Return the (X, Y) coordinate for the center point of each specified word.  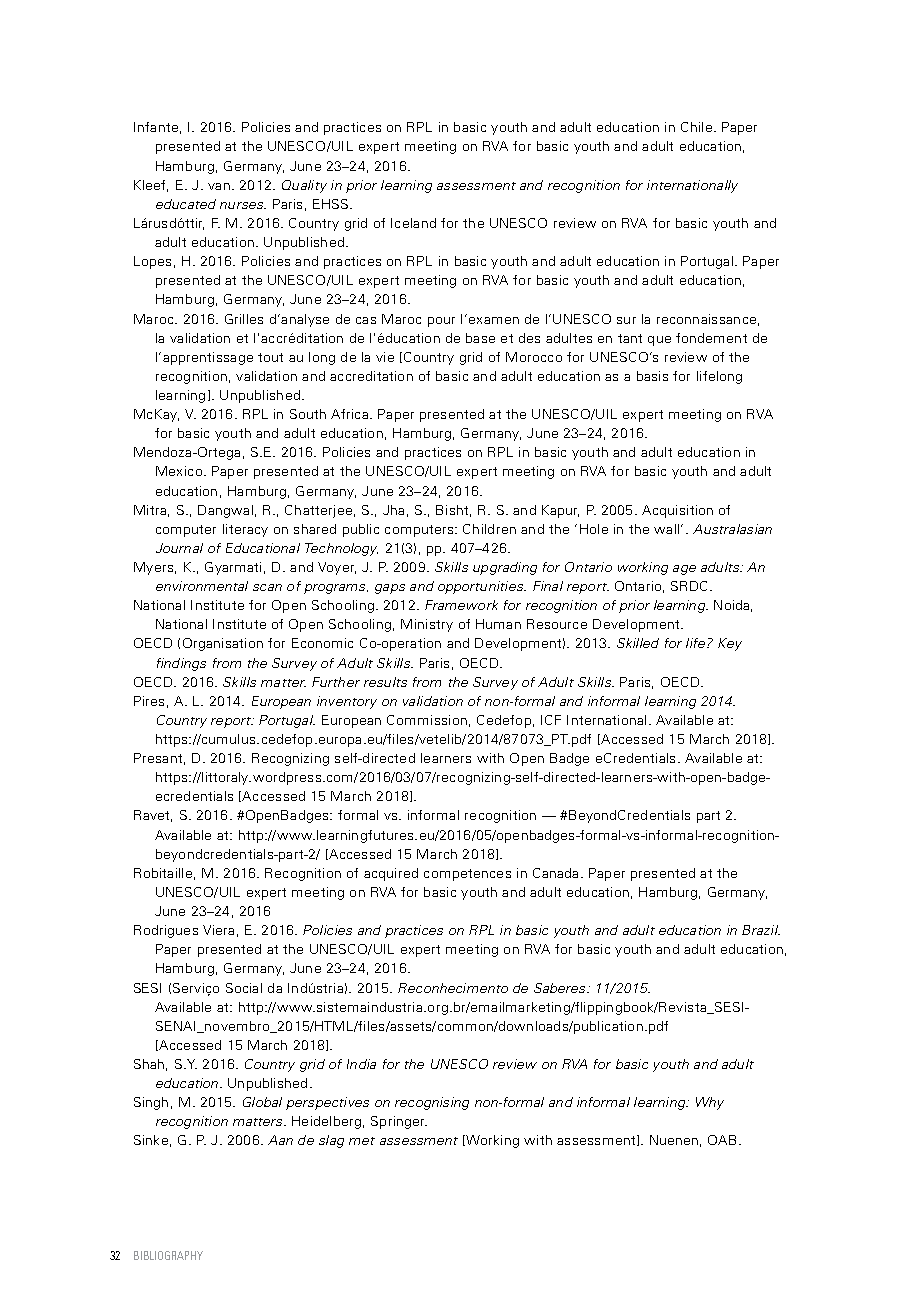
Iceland (413, 223)
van (219, 186)
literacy (245, 530)
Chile (696, 127)
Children (489, 529)
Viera (218, 930)
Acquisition (677, 511)
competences (467, 875)
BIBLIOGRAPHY (168, 1255)
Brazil (761, 930)
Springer (399, 1122)
